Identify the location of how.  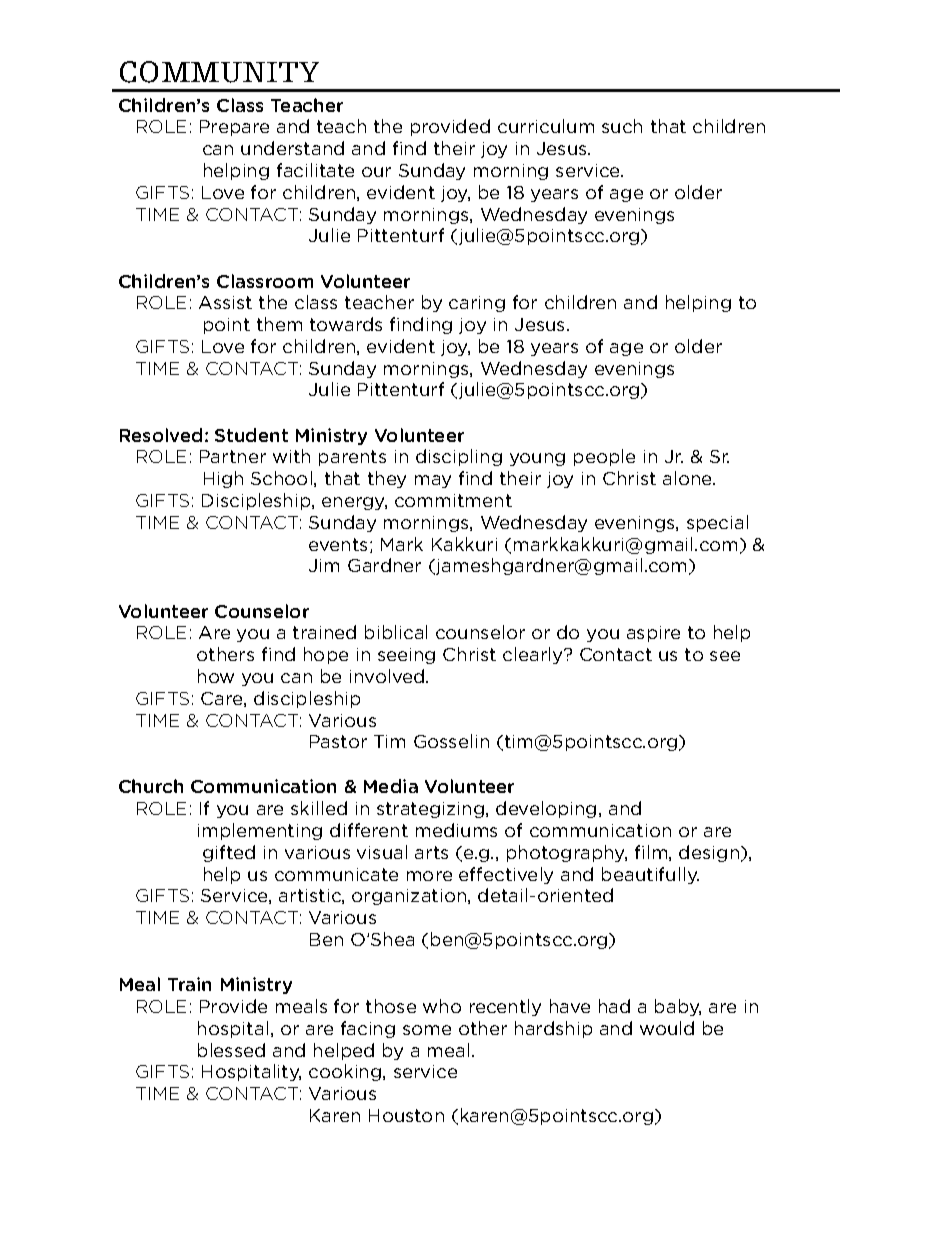
(216, 676).
